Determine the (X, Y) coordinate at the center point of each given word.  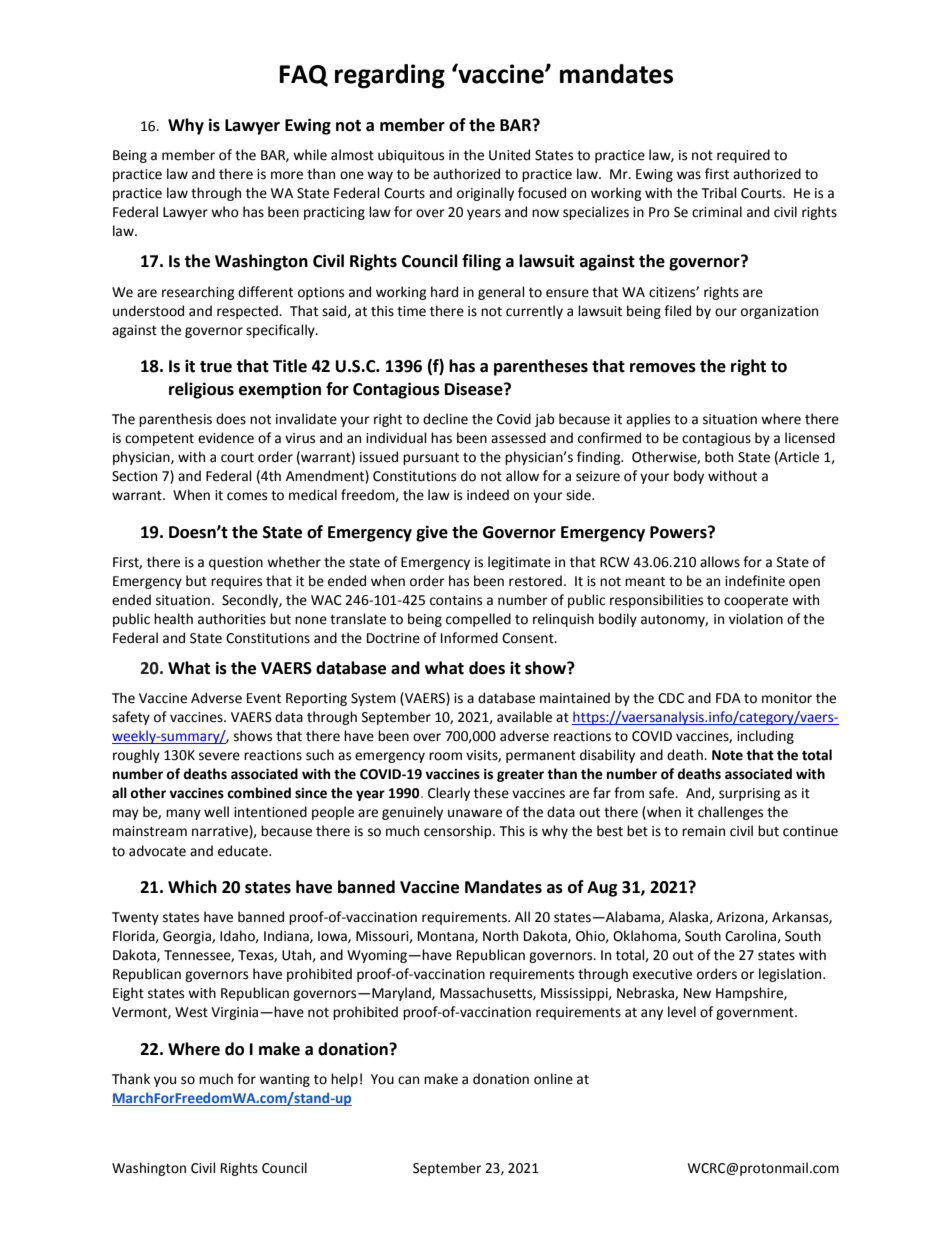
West (191, 1012)
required (743, 156)
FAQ (303, 76)
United (509, 155)
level (682, 1012)
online (553, 1079)
